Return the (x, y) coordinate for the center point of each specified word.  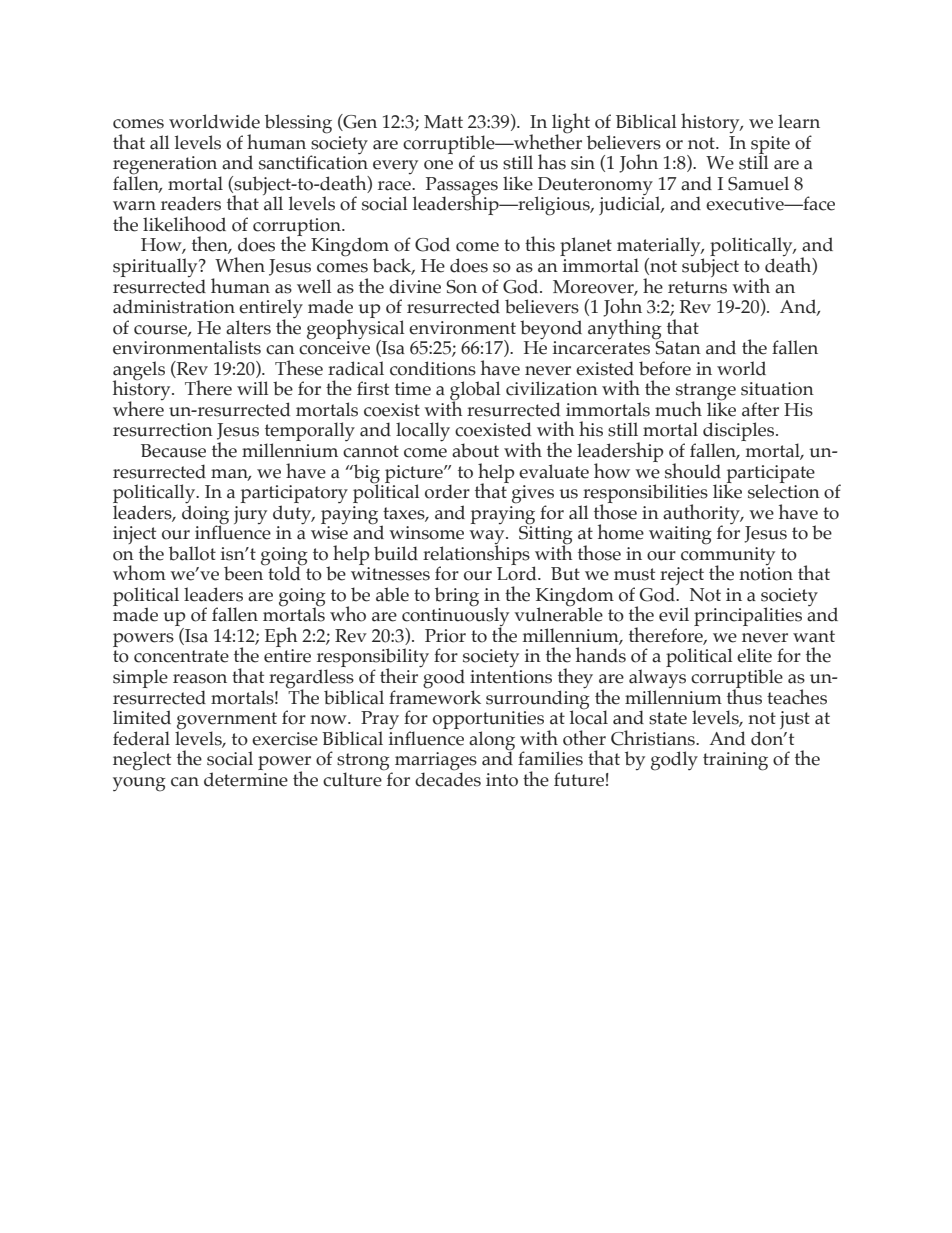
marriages (436, 762)
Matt (443, 122)
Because (173, 451)
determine (246, 779)
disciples (740, 433)
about (475, 450)
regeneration (165, 166)
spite (770, 146)
